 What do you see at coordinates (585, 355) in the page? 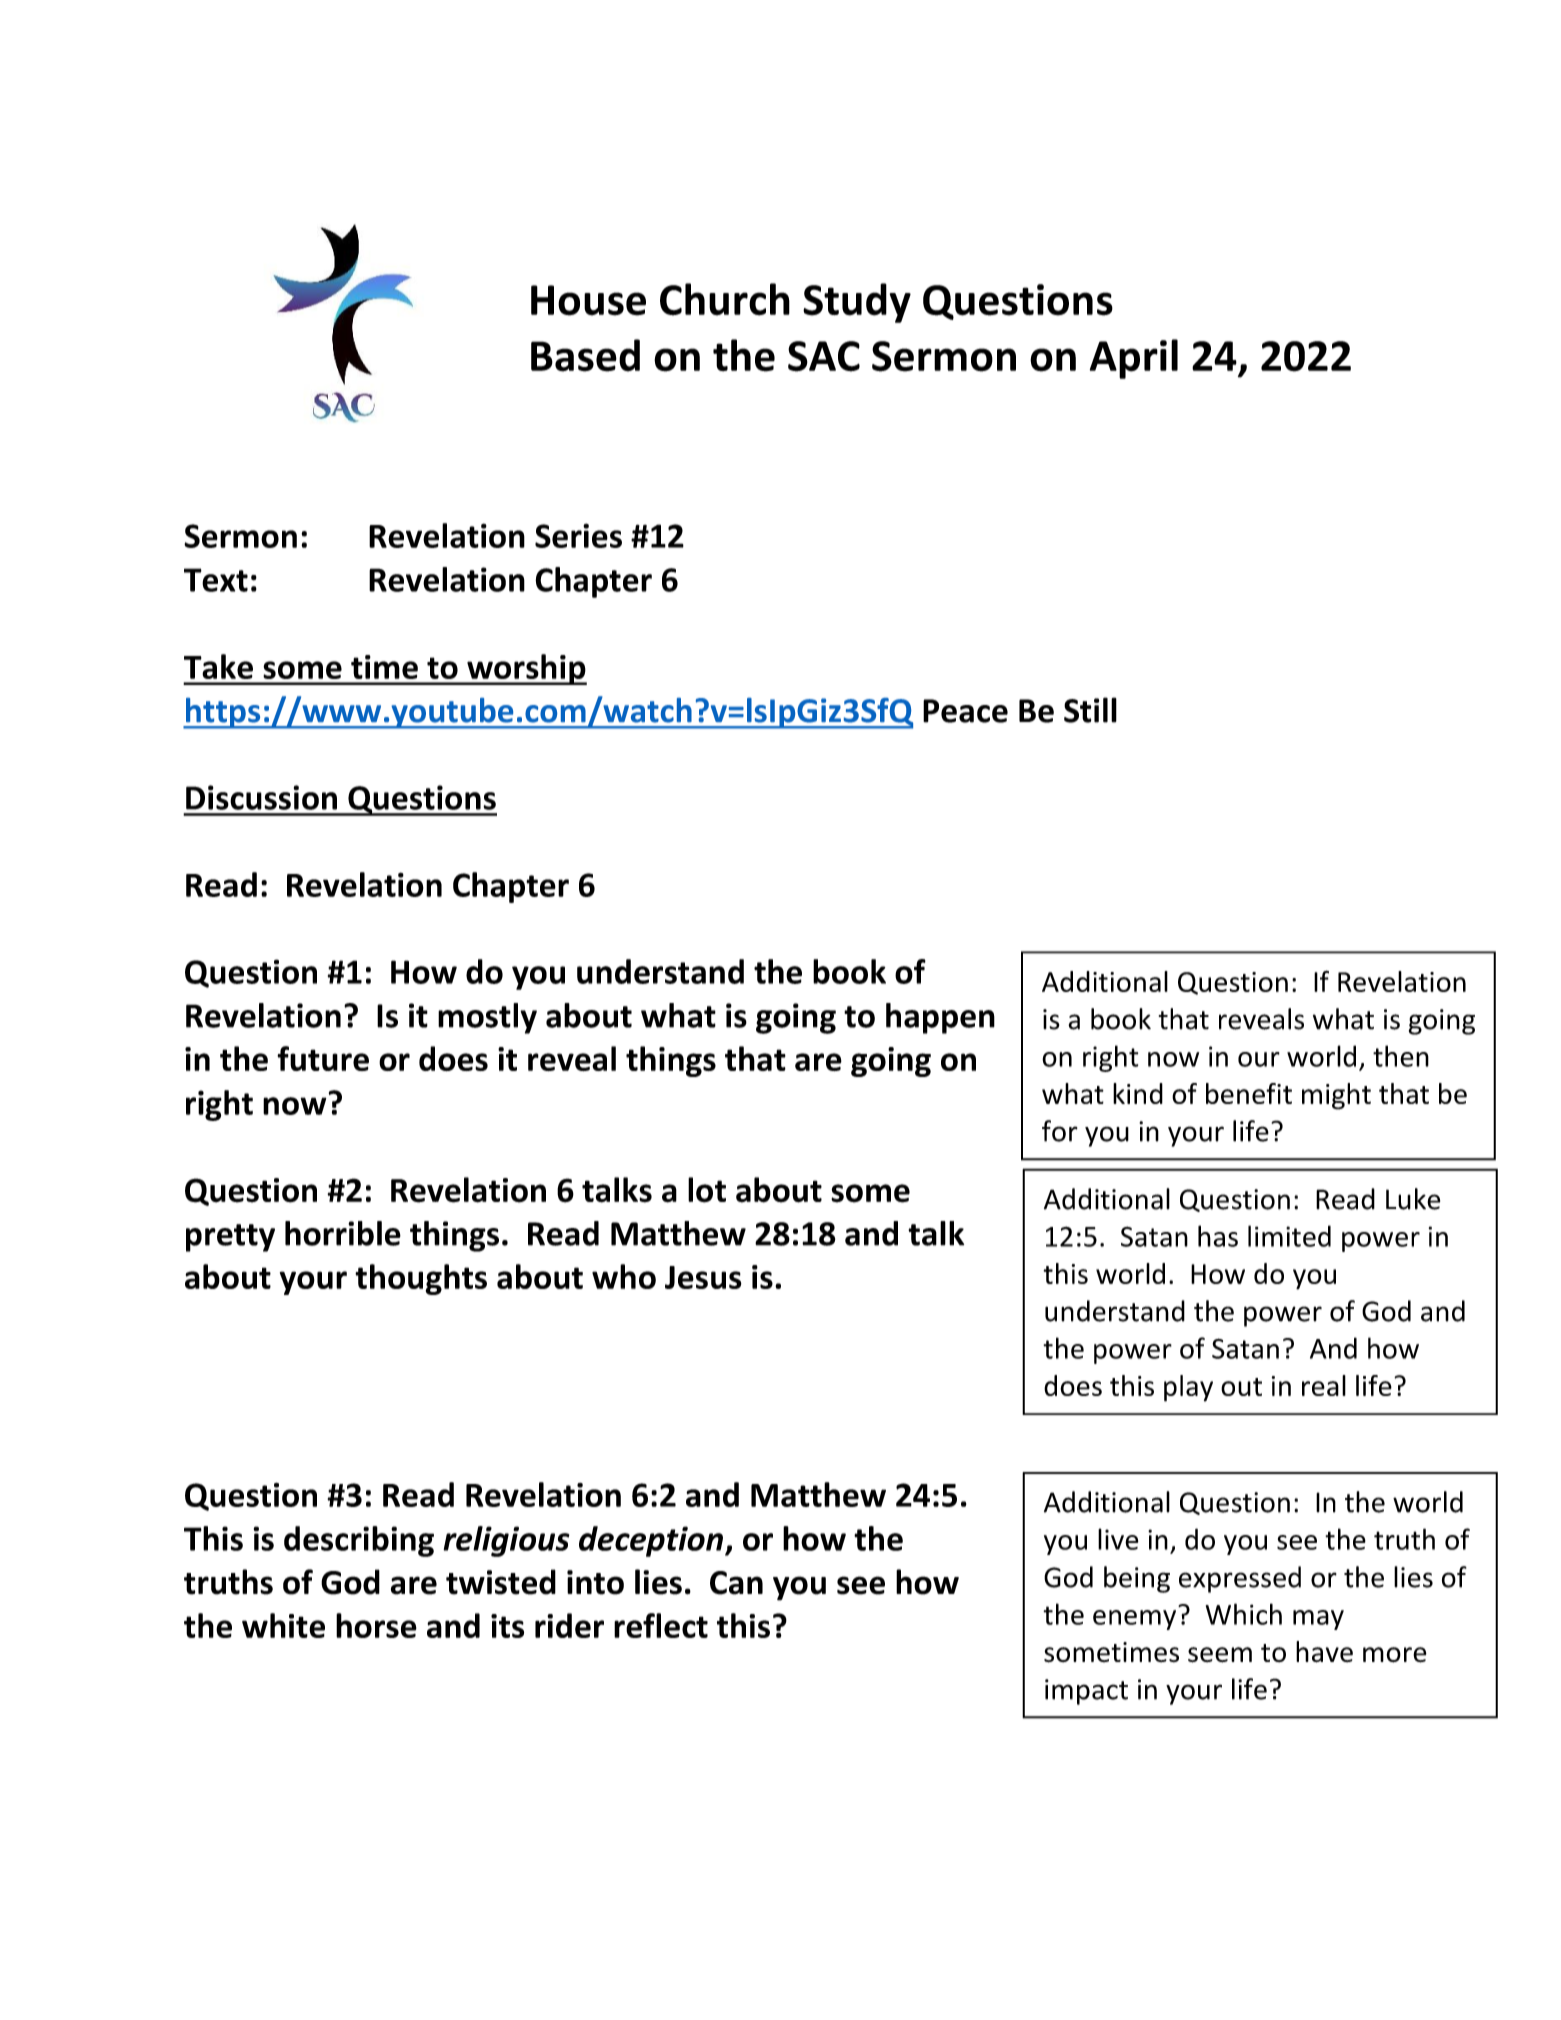
I see `Based` at bounding box center [585, 355].
